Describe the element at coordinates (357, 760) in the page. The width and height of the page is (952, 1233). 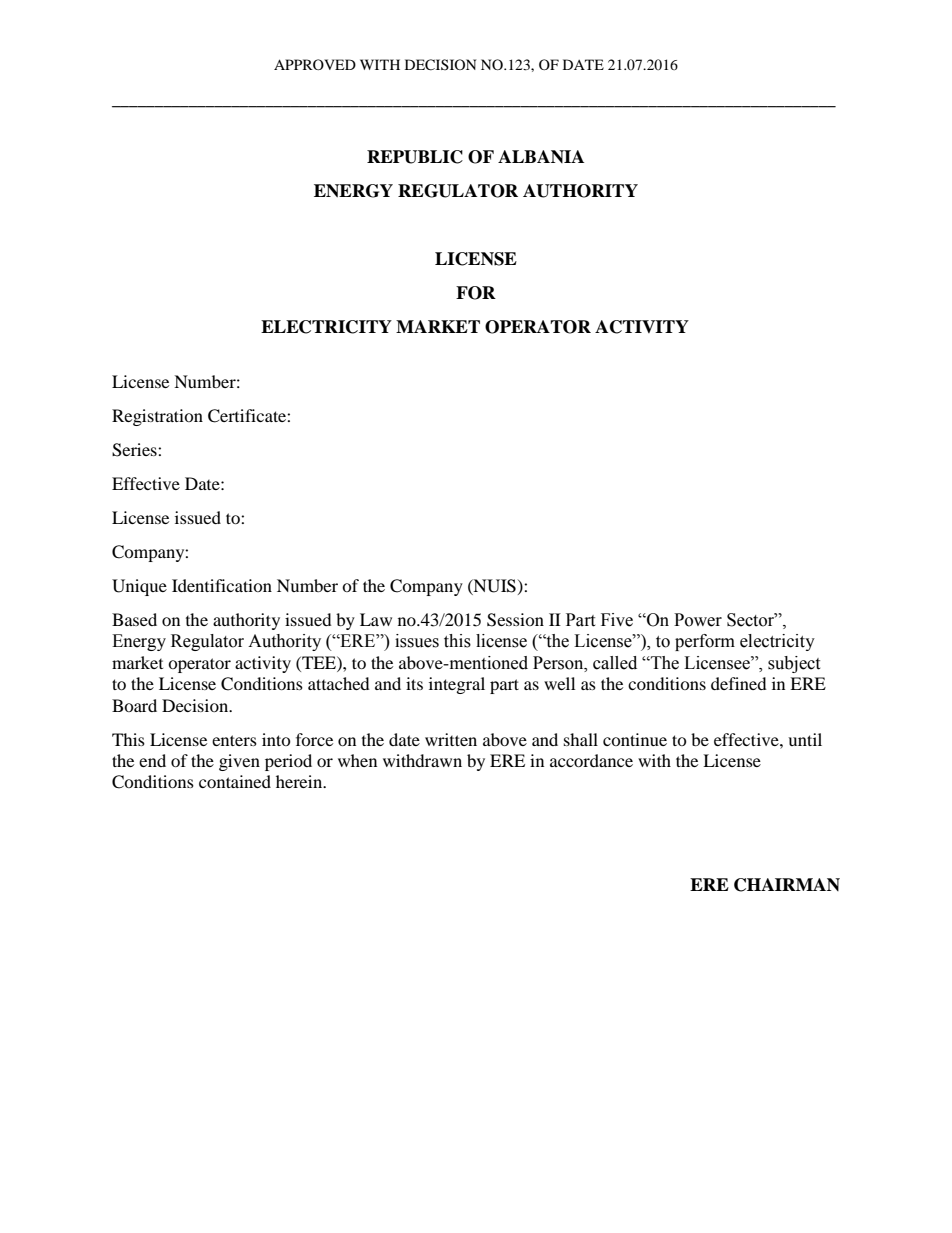
I see `when` at that location.
